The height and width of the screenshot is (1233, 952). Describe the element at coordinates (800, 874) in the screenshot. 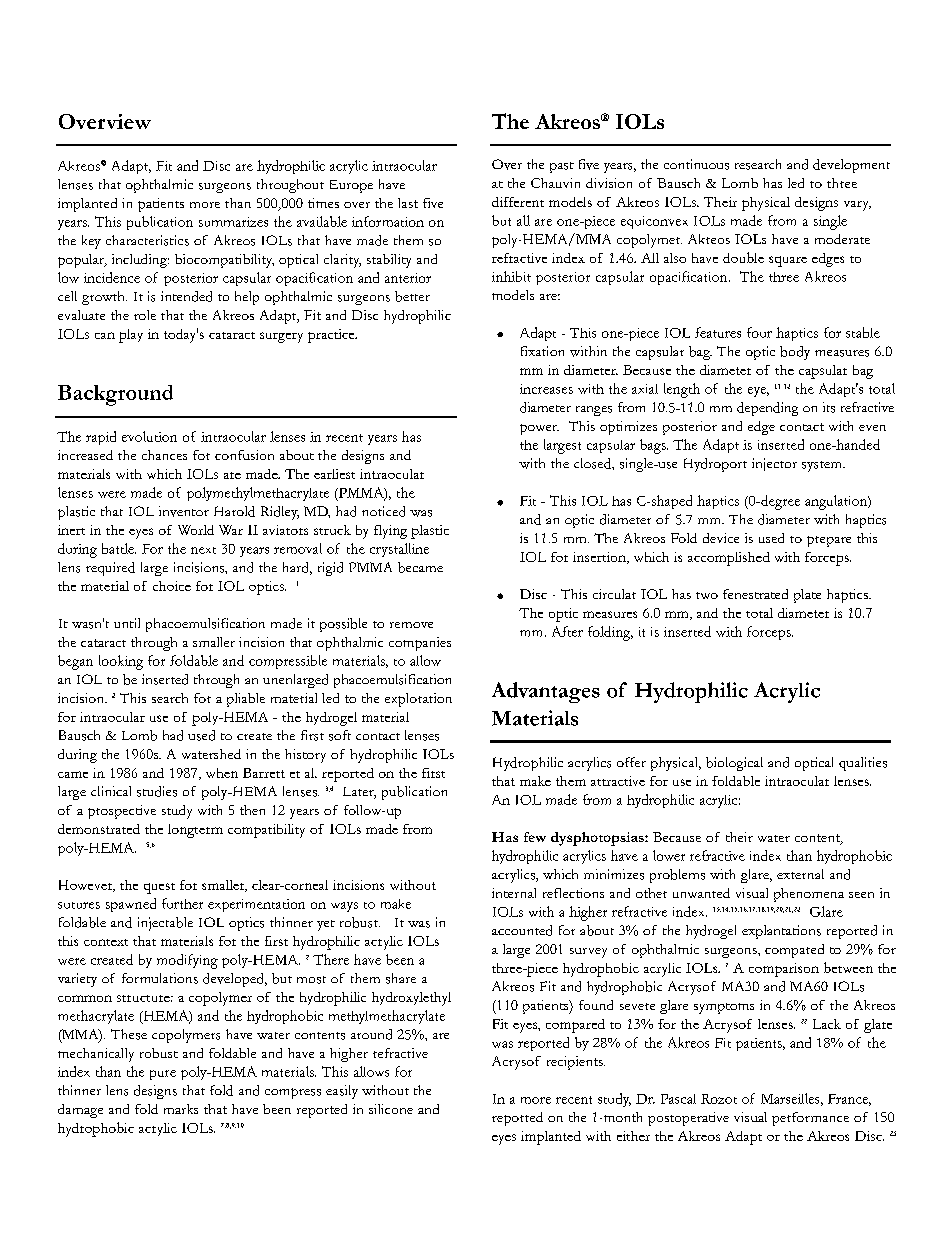

I see `external` at that location.
